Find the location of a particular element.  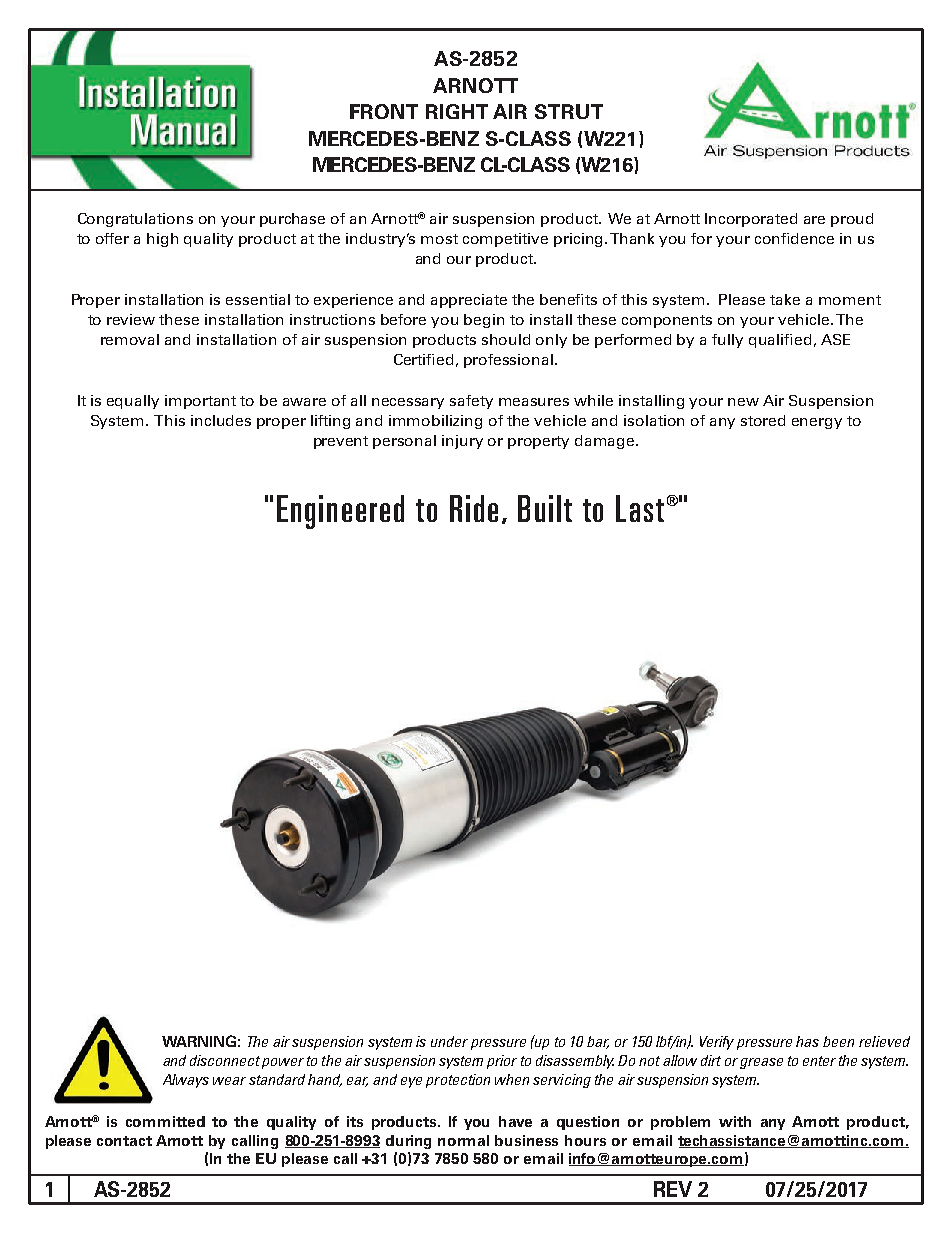

under is located at coordinates (449, 1041).
